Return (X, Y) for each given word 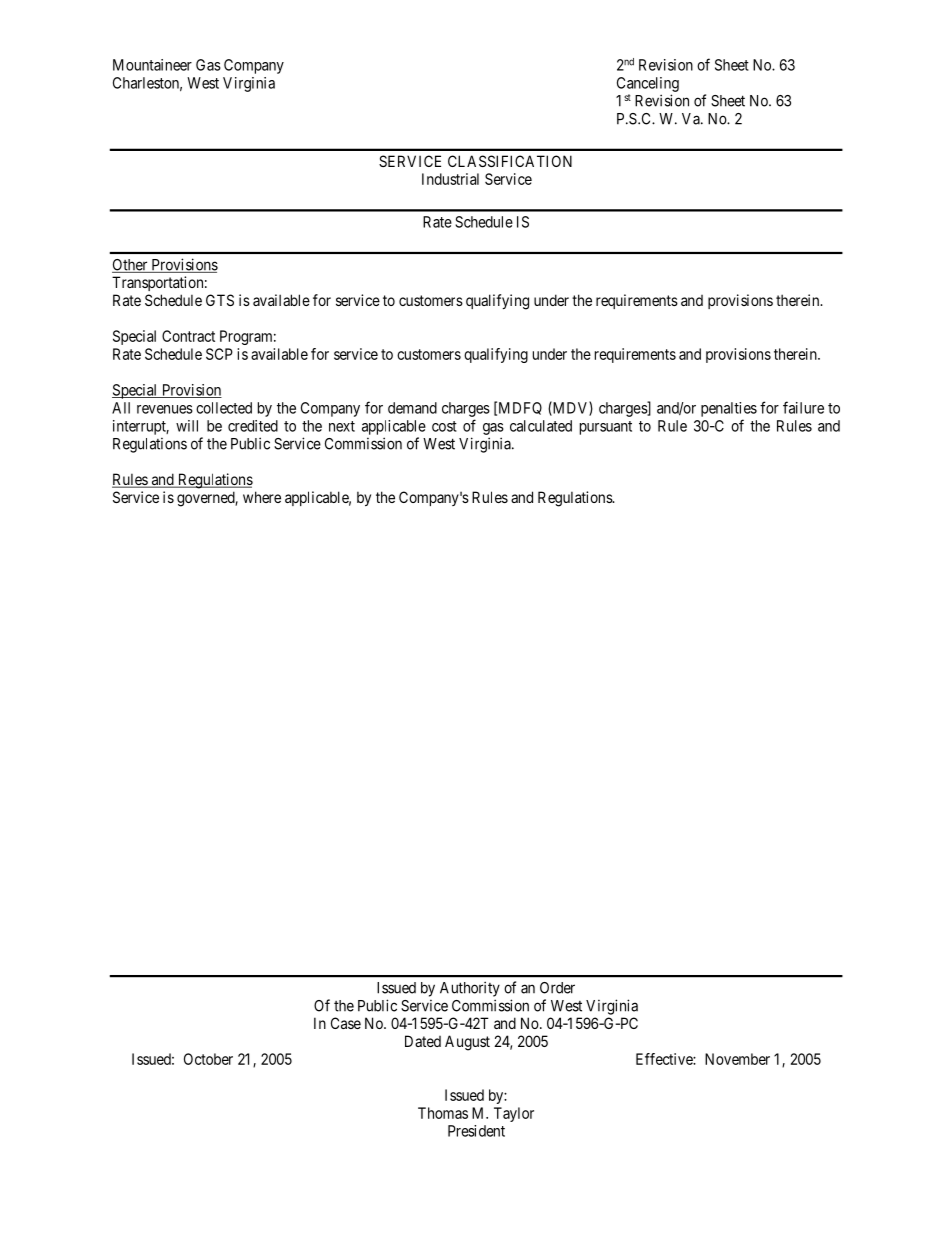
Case (346, 1023)
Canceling (648, 84)
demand (412, 408)
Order (557, 988)
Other (131, 266)
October (208, 1059)
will (187, 426)
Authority (470, 989)
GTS (220, 300)
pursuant (606, 428)
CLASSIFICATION (510, 161)
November (737, 1059)
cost (444, 426)
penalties (729, 409)
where (262, 497)
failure (803, 407)
